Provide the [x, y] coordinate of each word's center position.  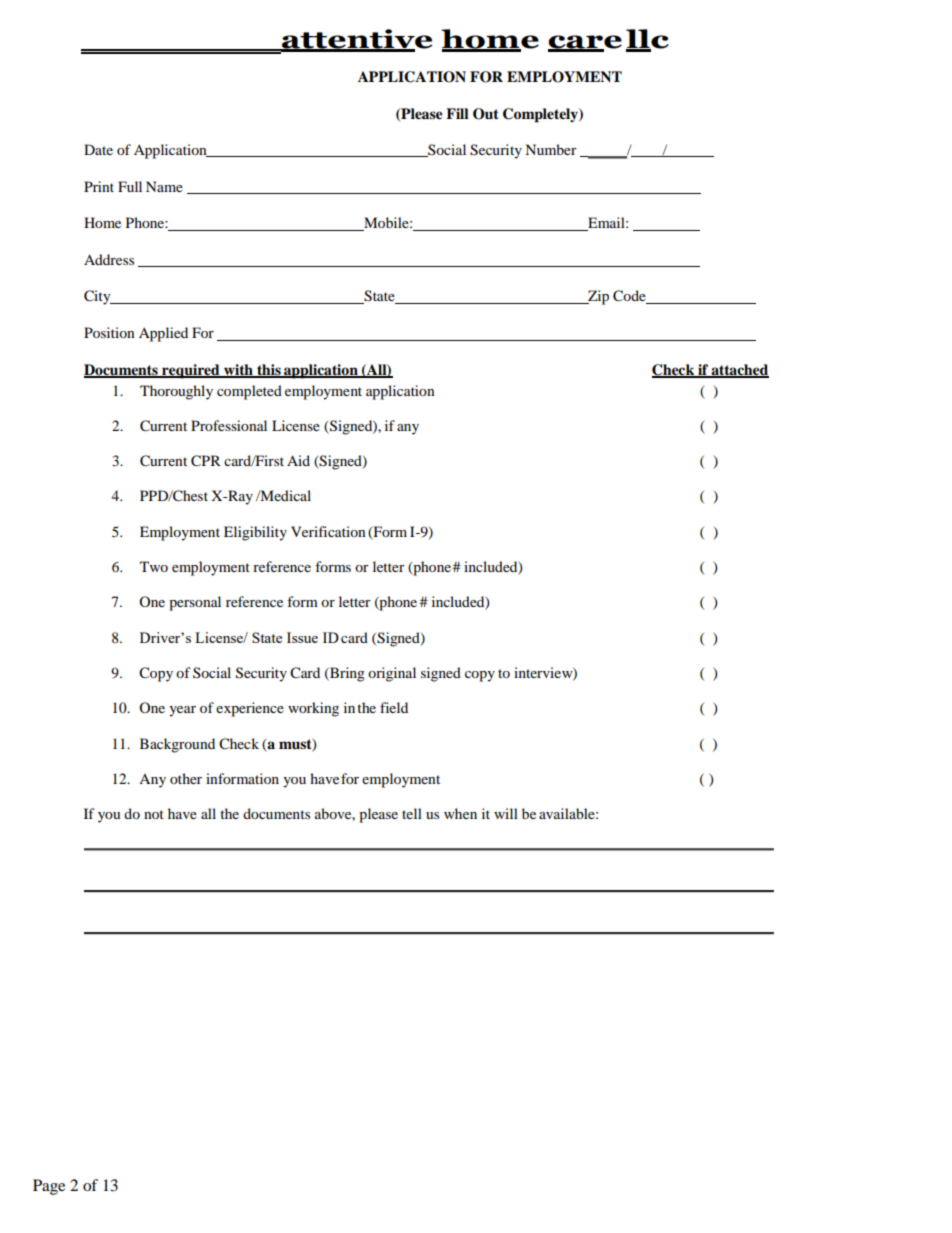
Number [551, 149]
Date [98, 149]
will [506, 813]
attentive [356, 40]
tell [412, 813]
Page [49, 1187]
